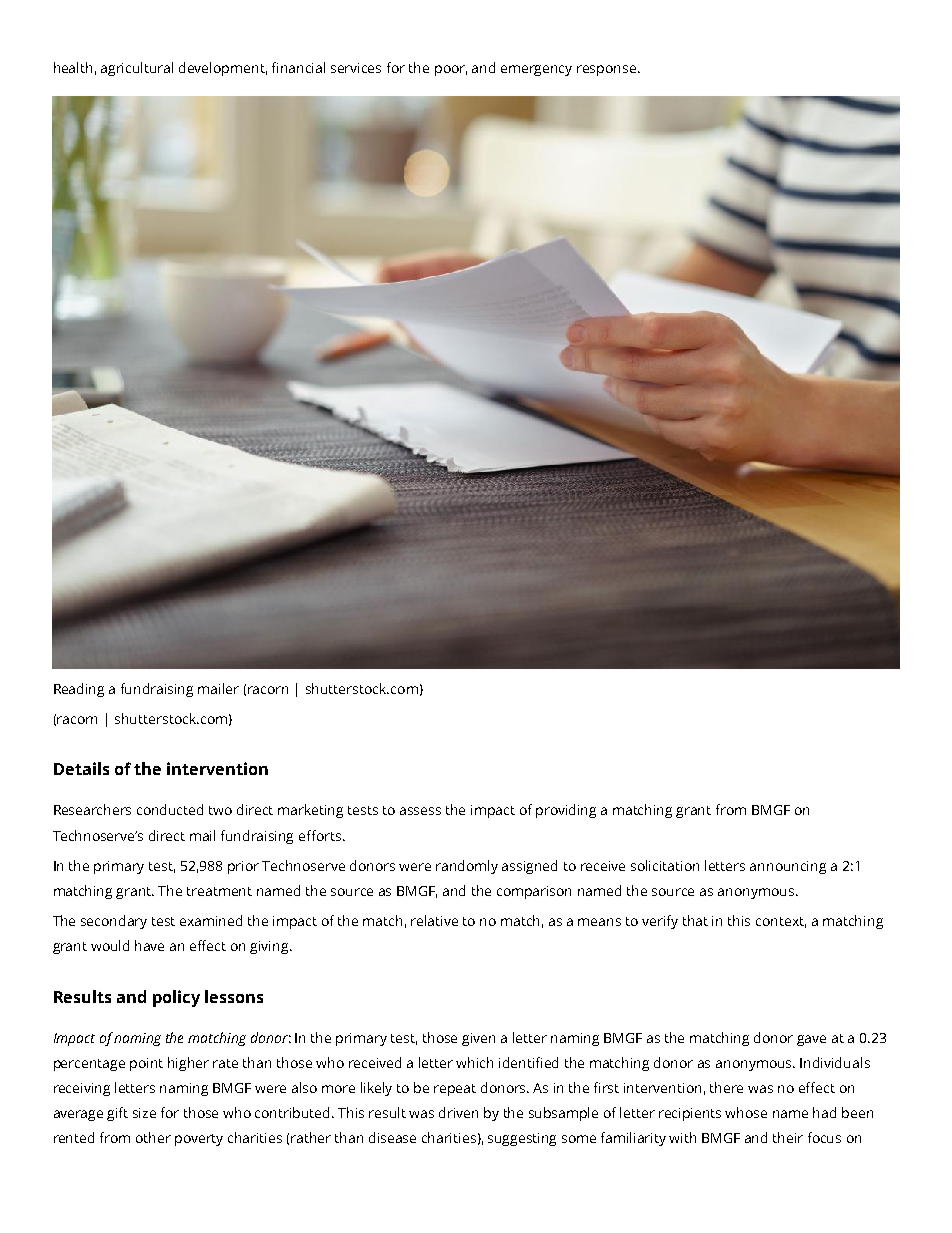 The image size is (952, 1233). Describe the element at coordinates (137, 69) in the screenshot. I see `agricultural` at that location.
